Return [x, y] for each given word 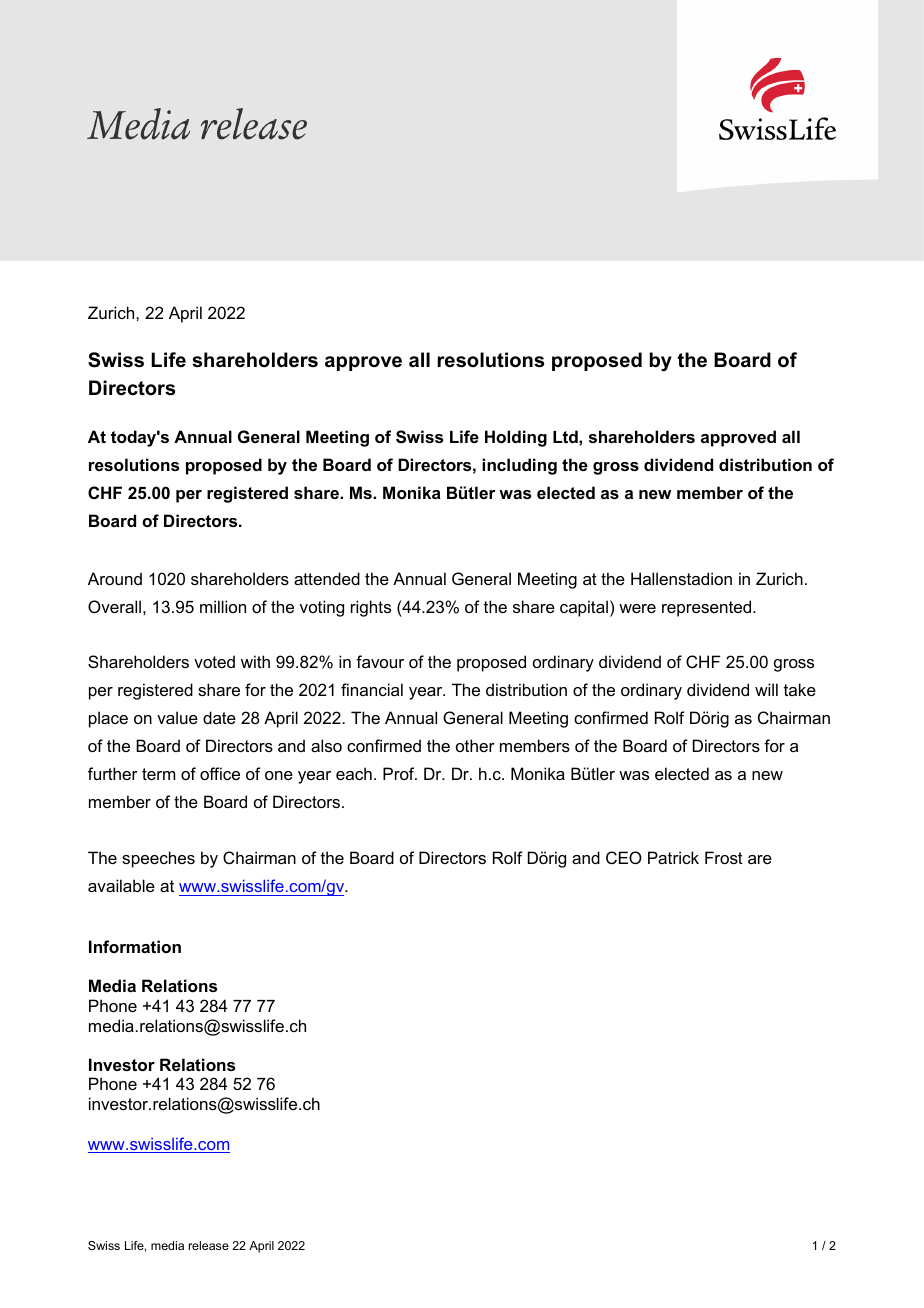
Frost [724, 857]
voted [214, 661]
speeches [158, 859]
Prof [400, 773]
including [519, 466]
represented [708, 608]
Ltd [566, 436]
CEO [624, 857]
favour [380, 661]
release [209, 1245]
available [121, 885]
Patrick [673, 857]
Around [115, 578]
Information [135, 946]
